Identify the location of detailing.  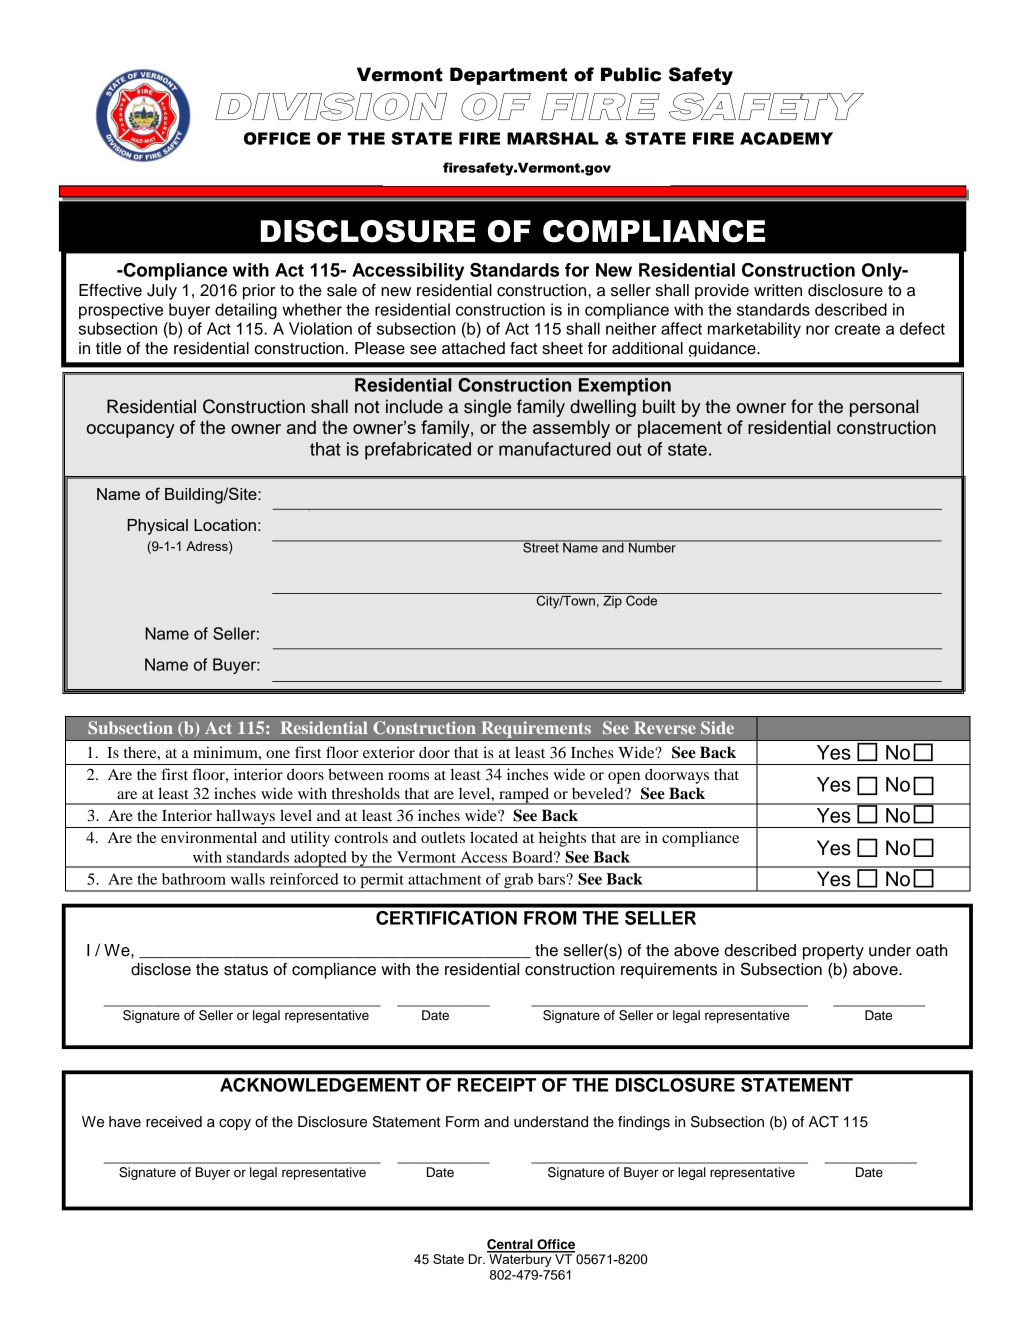
(246, 311).
